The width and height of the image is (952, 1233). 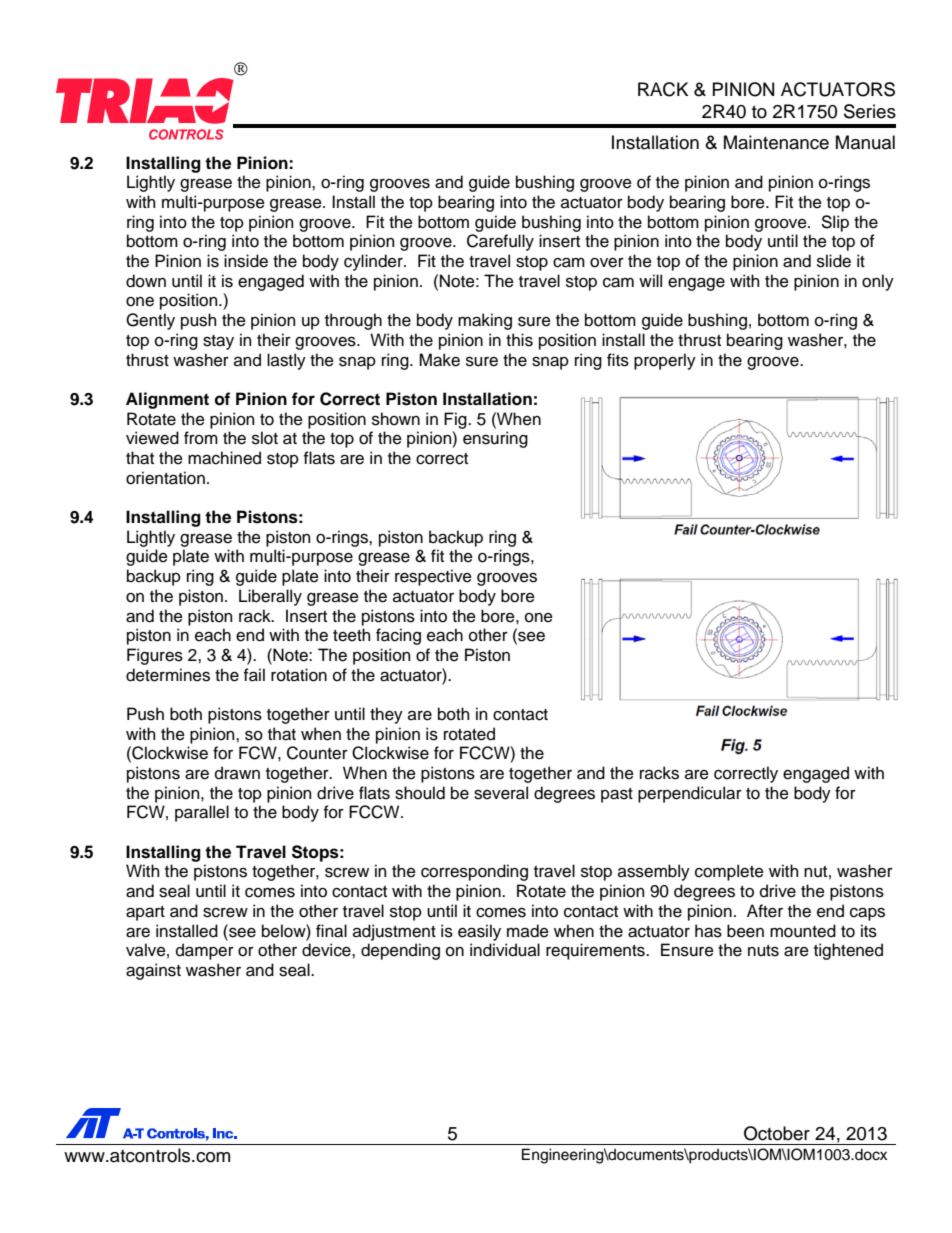 What do you see at coordinates (433, 577) in the image?
I see `respective` at bounding box center [433, 577].
